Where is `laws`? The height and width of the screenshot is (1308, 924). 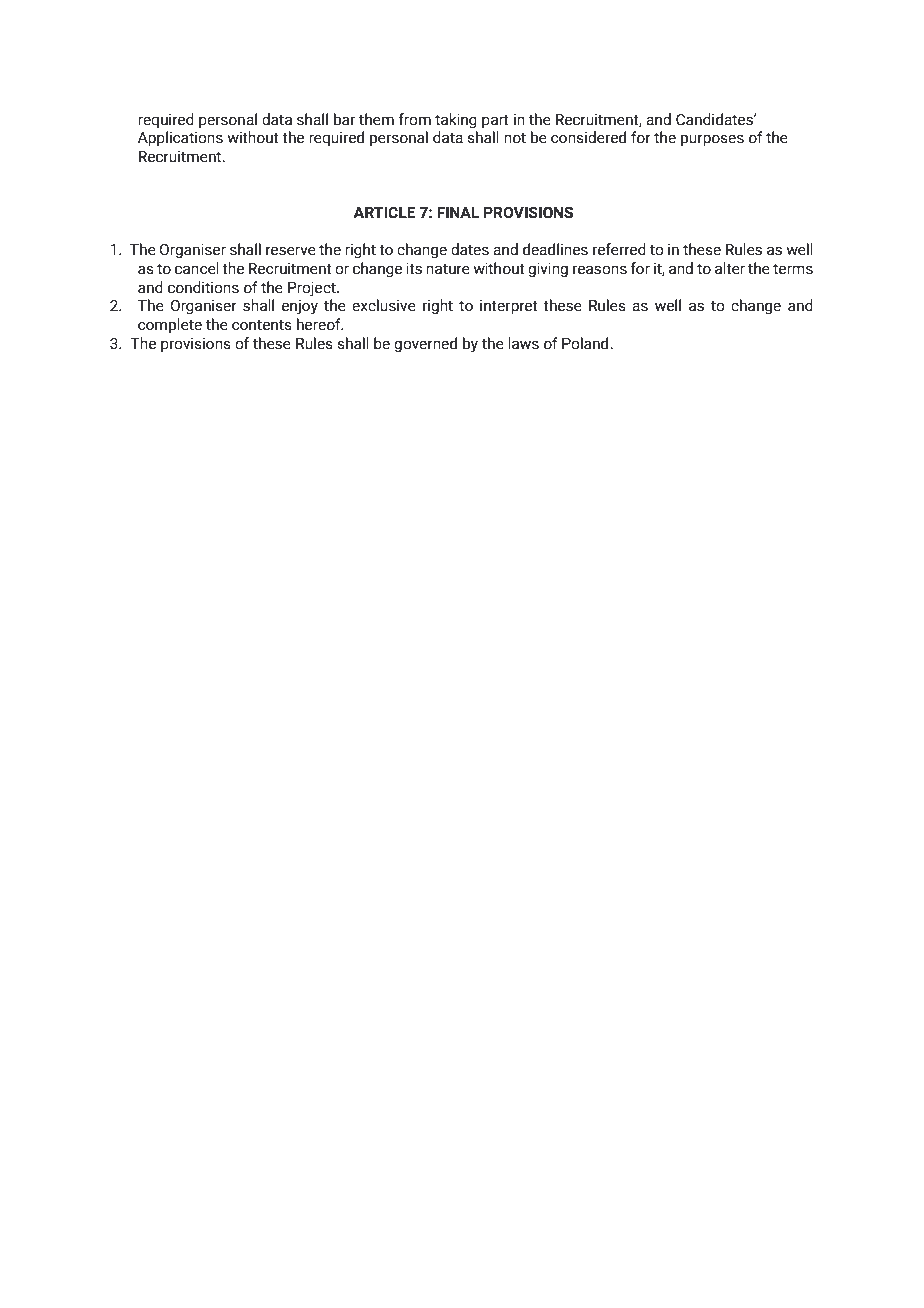
laws is located at coordinates (523, 343).
